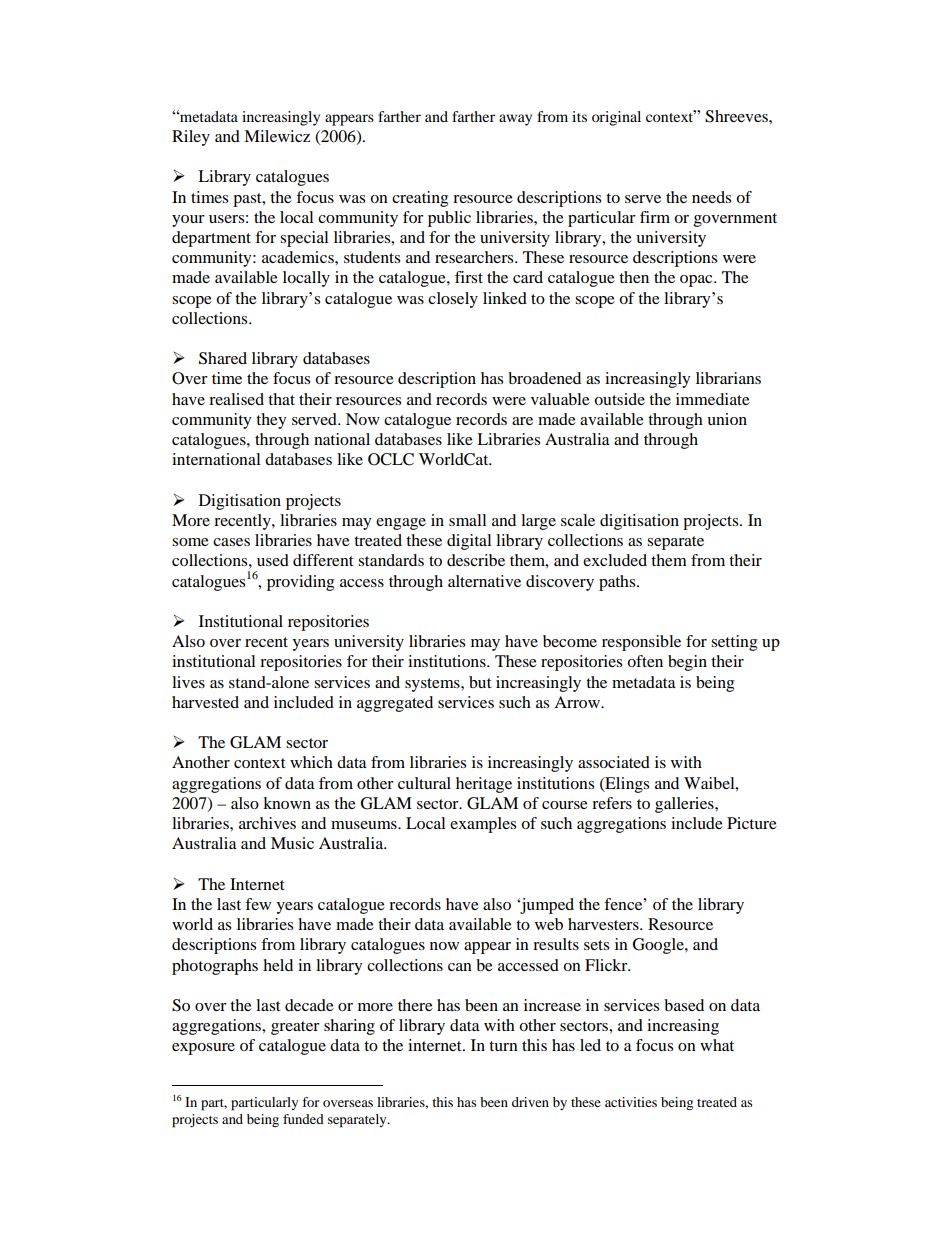 The image size is (952, 1233). I want to click on small, so click(467, 520).
